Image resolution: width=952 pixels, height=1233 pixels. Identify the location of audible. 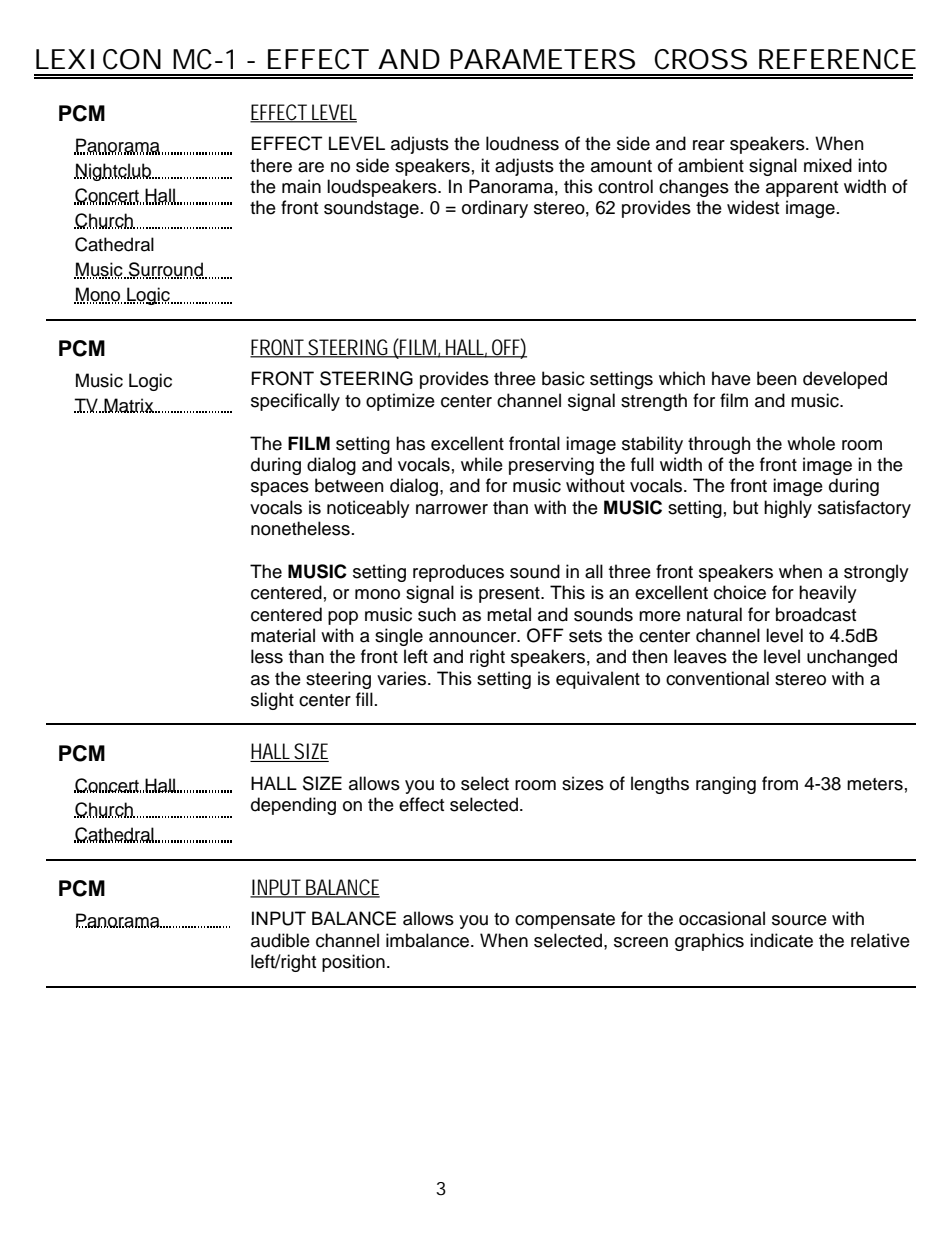
(280, 940).
